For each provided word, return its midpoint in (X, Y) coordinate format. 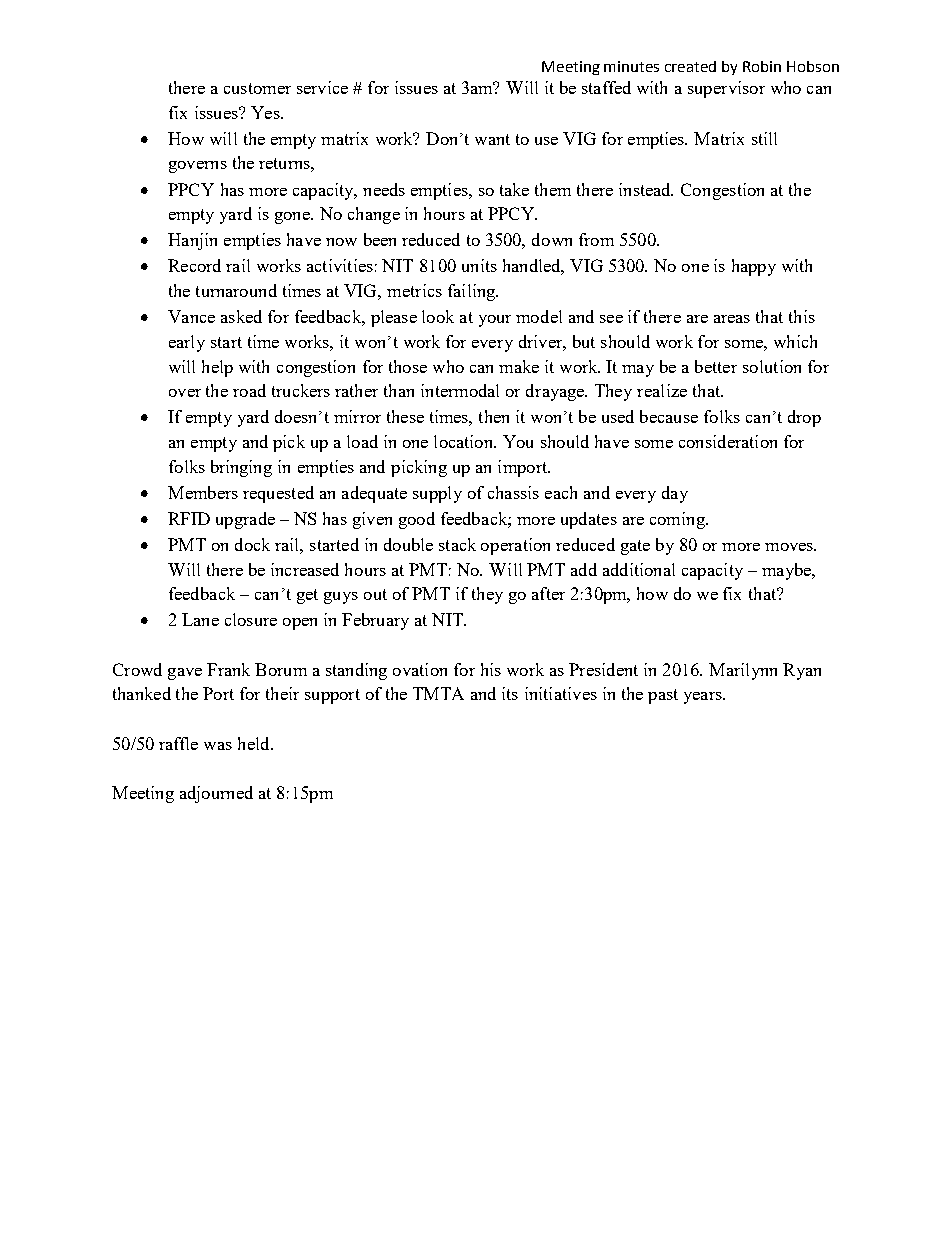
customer (257, 88)
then (494, 416)
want (492, 139)
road (249, 390)
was (218, 746)
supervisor (726, 89)
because (669, 416)
